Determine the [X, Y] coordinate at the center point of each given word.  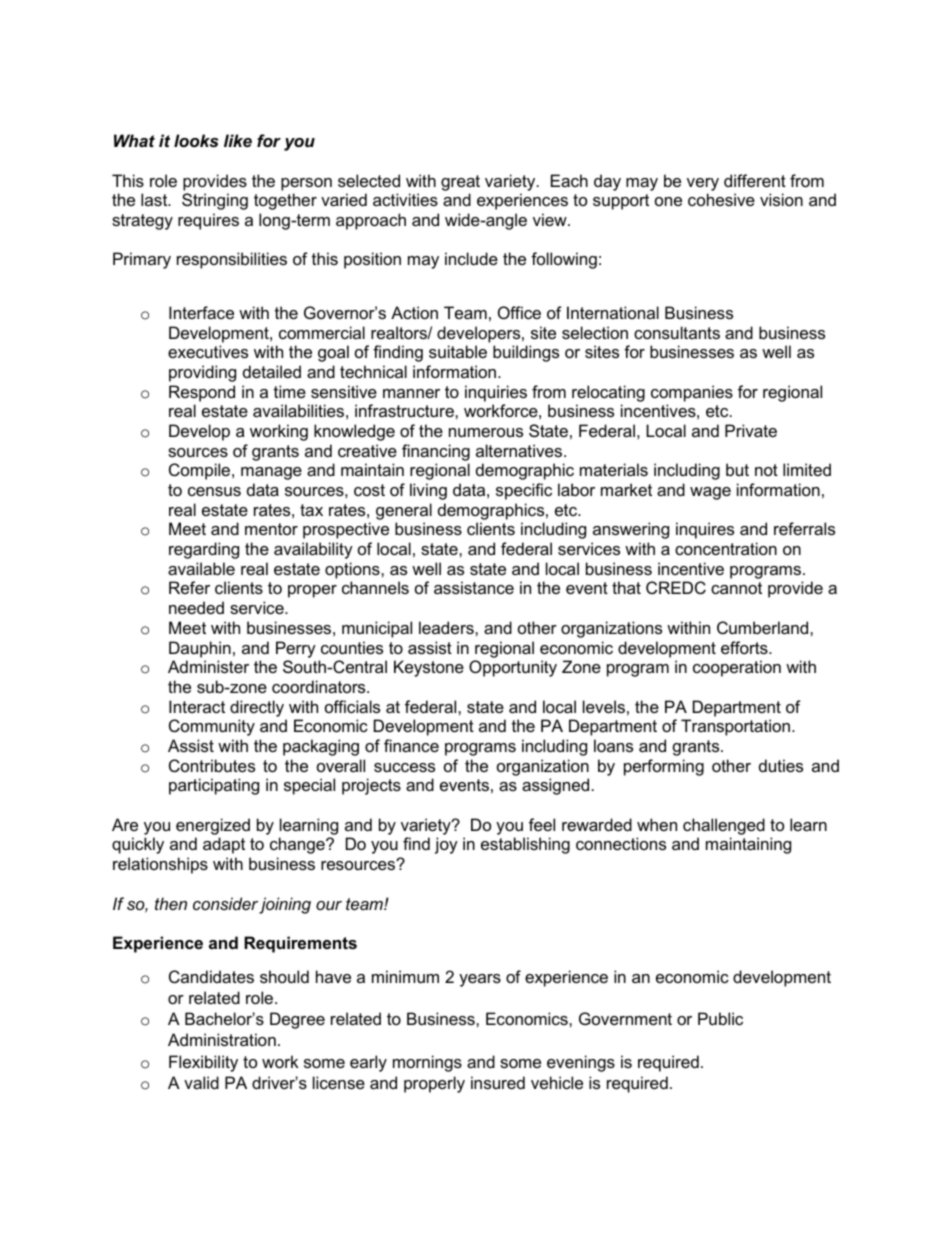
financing [436, 452]
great [460, 183]
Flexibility [203, 1063]
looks [196, 140]
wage [710, 493]
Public [720, 1018]
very [703, 184]
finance [411, 745]
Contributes [212, 765]
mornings [427, 1063]
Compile [201, 471]
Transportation [735, 727]
